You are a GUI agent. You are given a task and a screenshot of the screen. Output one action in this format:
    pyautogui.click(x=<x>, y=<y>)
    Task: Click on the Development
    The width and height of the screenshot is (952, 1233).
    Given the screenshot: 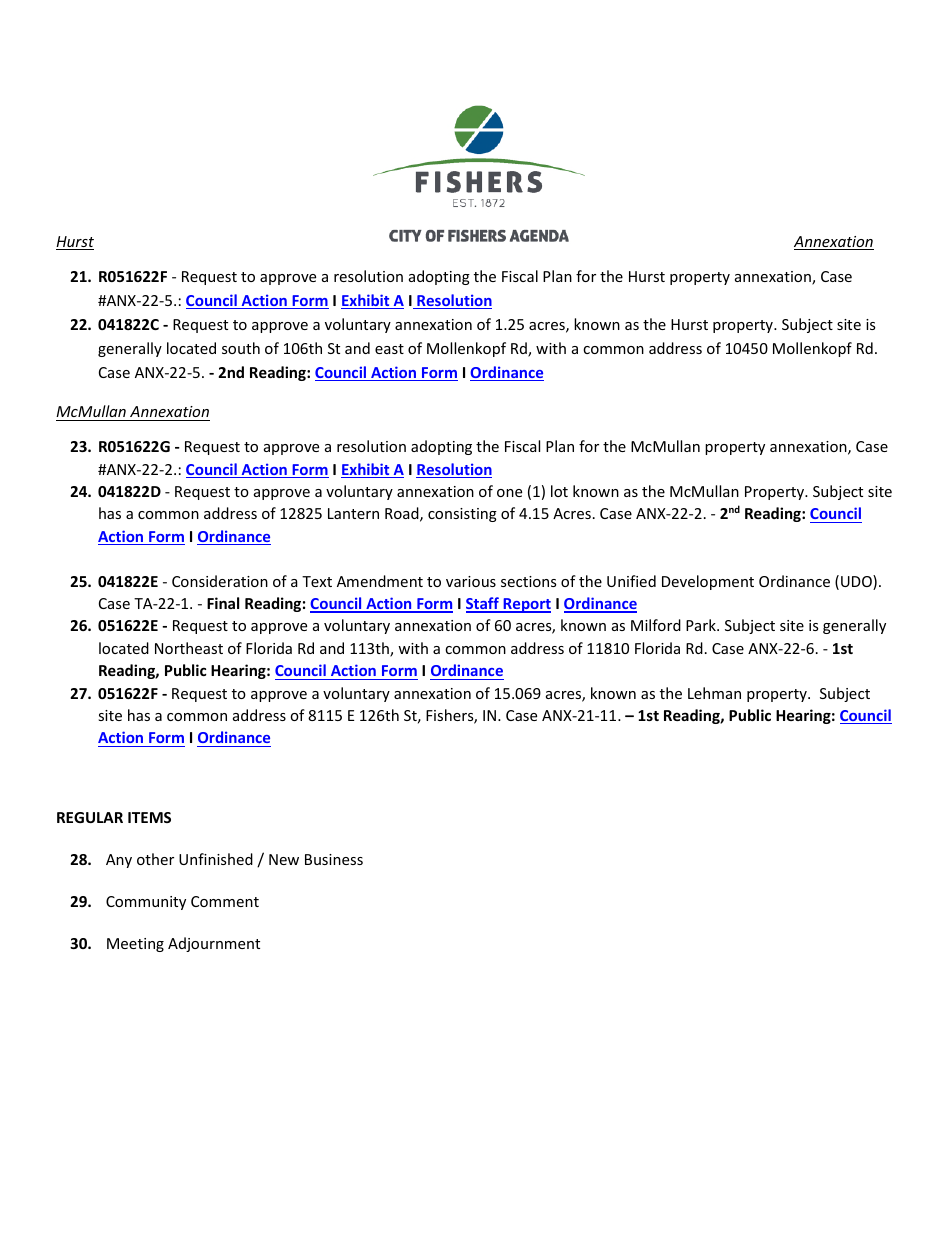 What is the action you would take?
    pyautogui.click(x=708, y=582)
